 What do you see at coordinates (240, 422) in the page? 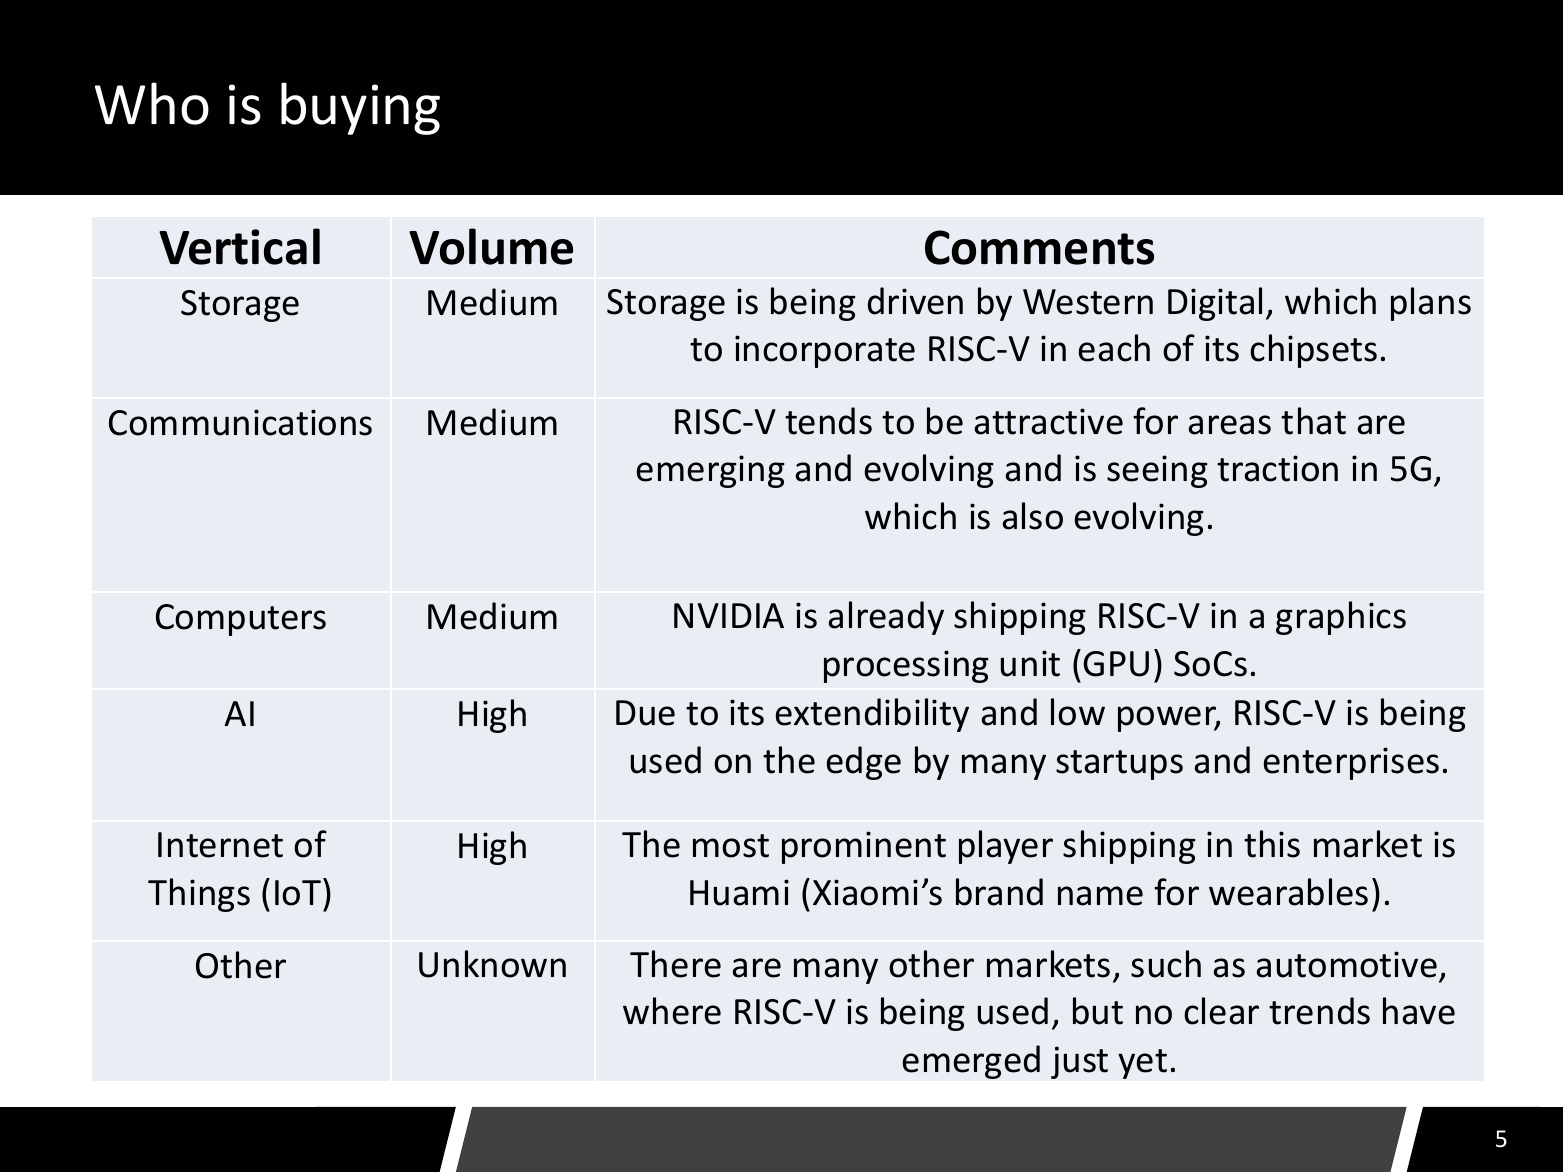
I see `Communications` at bounding box center [240, 422].
